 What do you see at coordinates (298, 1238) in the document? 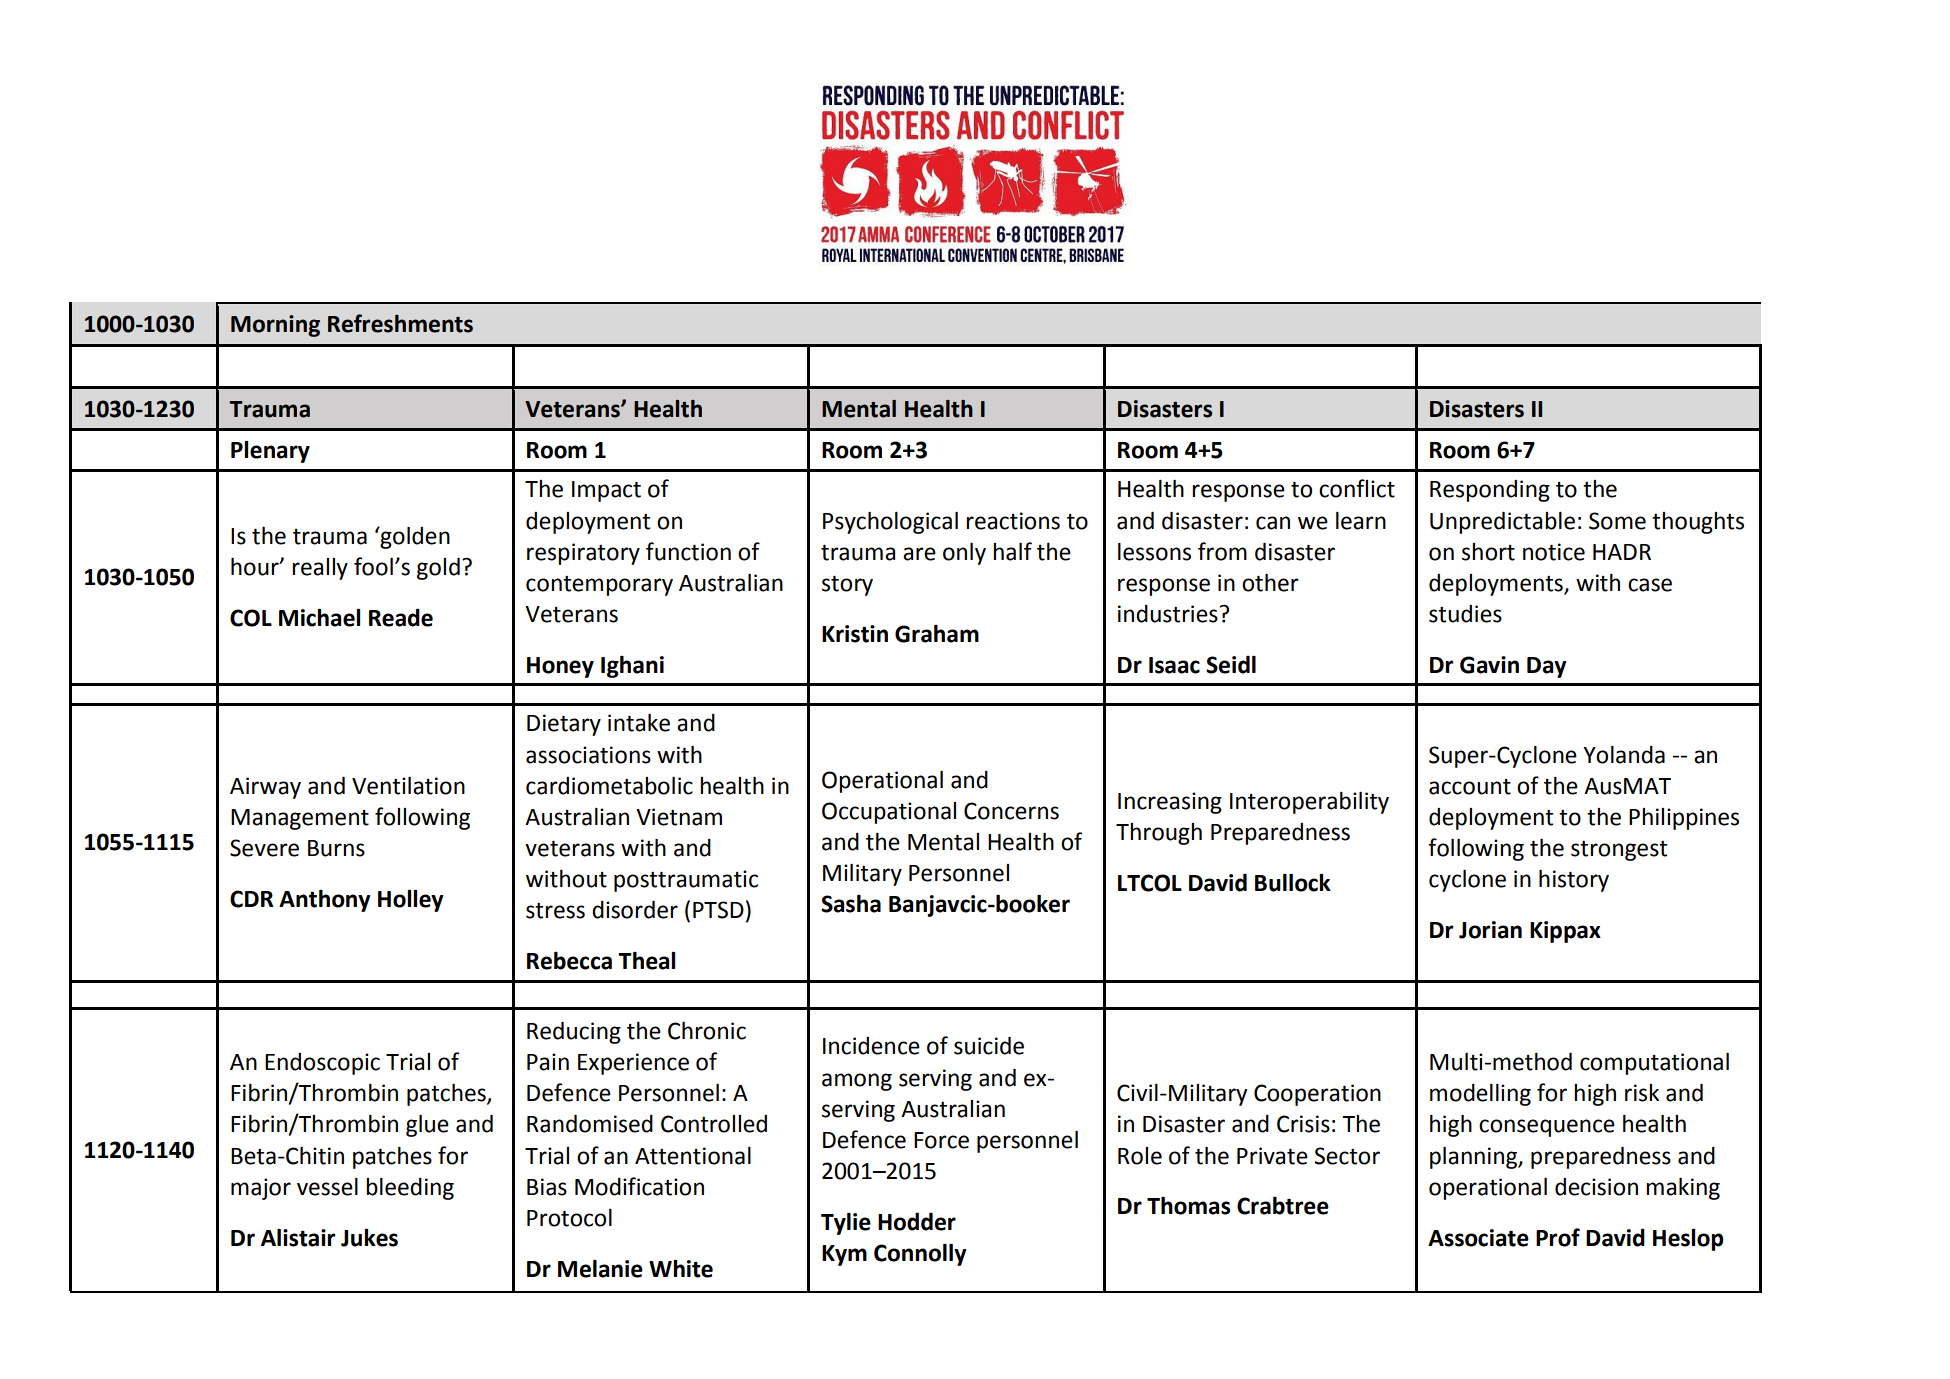
I see `Alistair` at bounding box center [298, 1238].
